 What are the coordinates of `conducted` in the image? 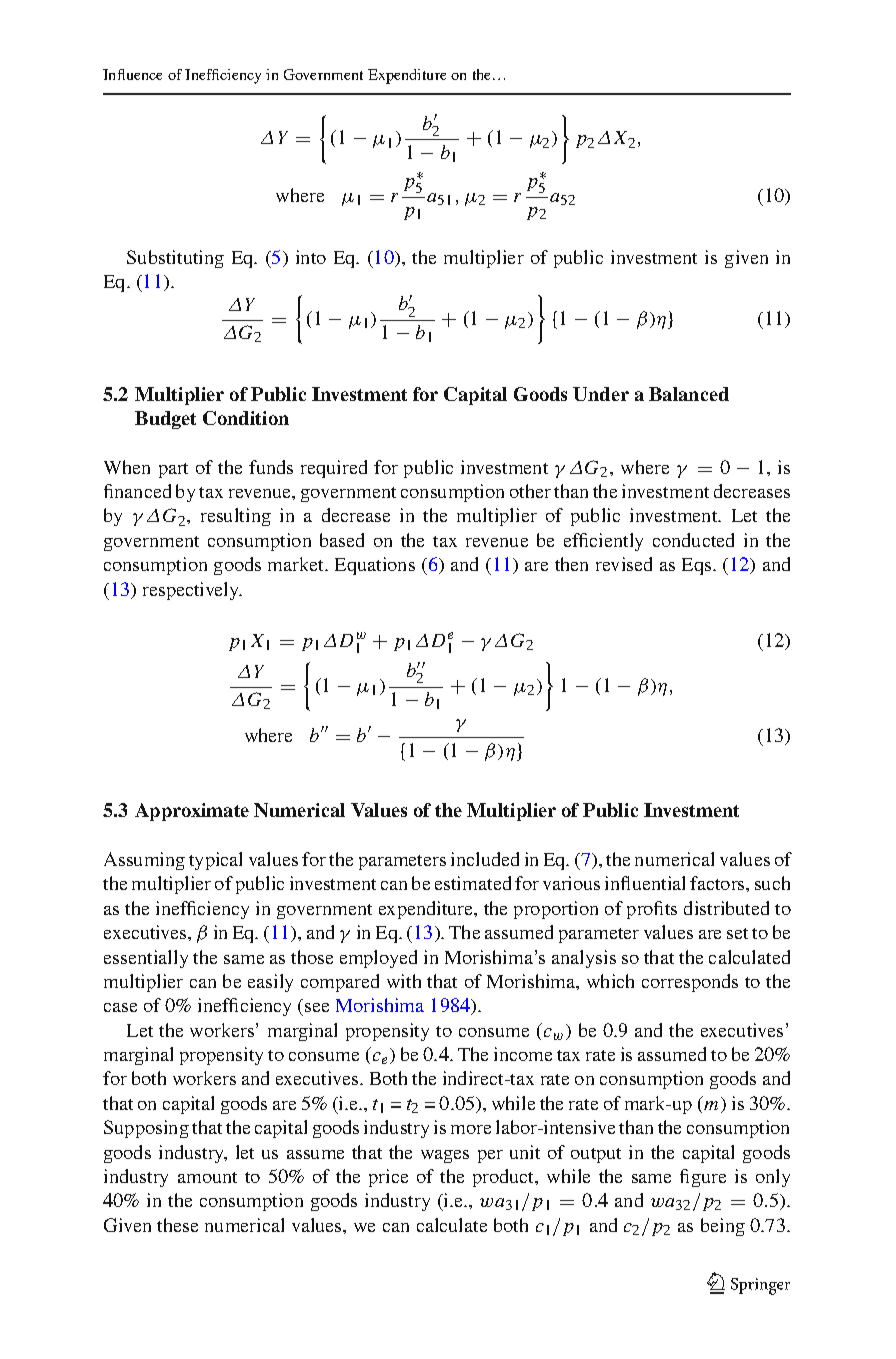 It's located at (693, 540).
